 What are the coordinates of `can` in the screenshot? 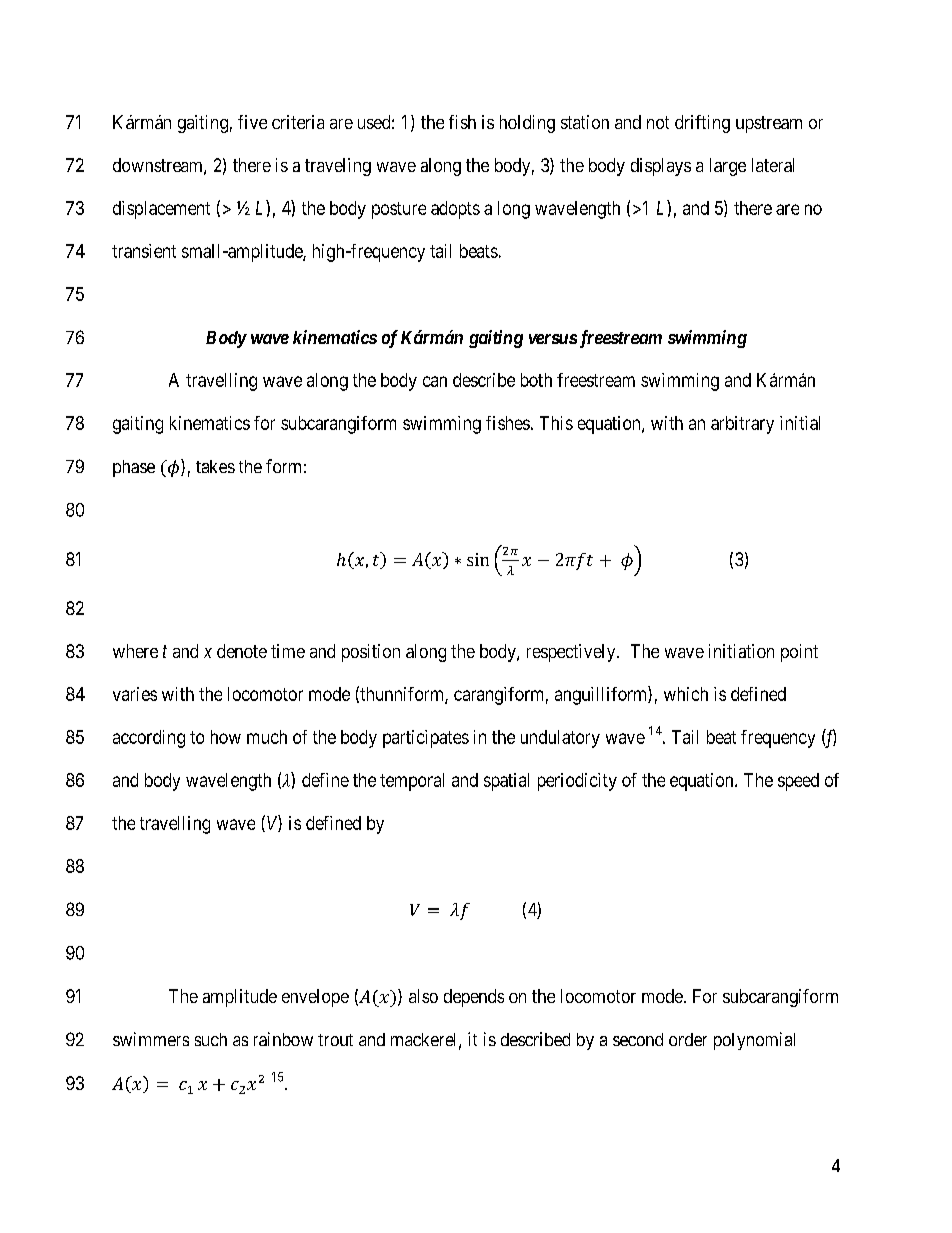 It's located at (435, 381).
